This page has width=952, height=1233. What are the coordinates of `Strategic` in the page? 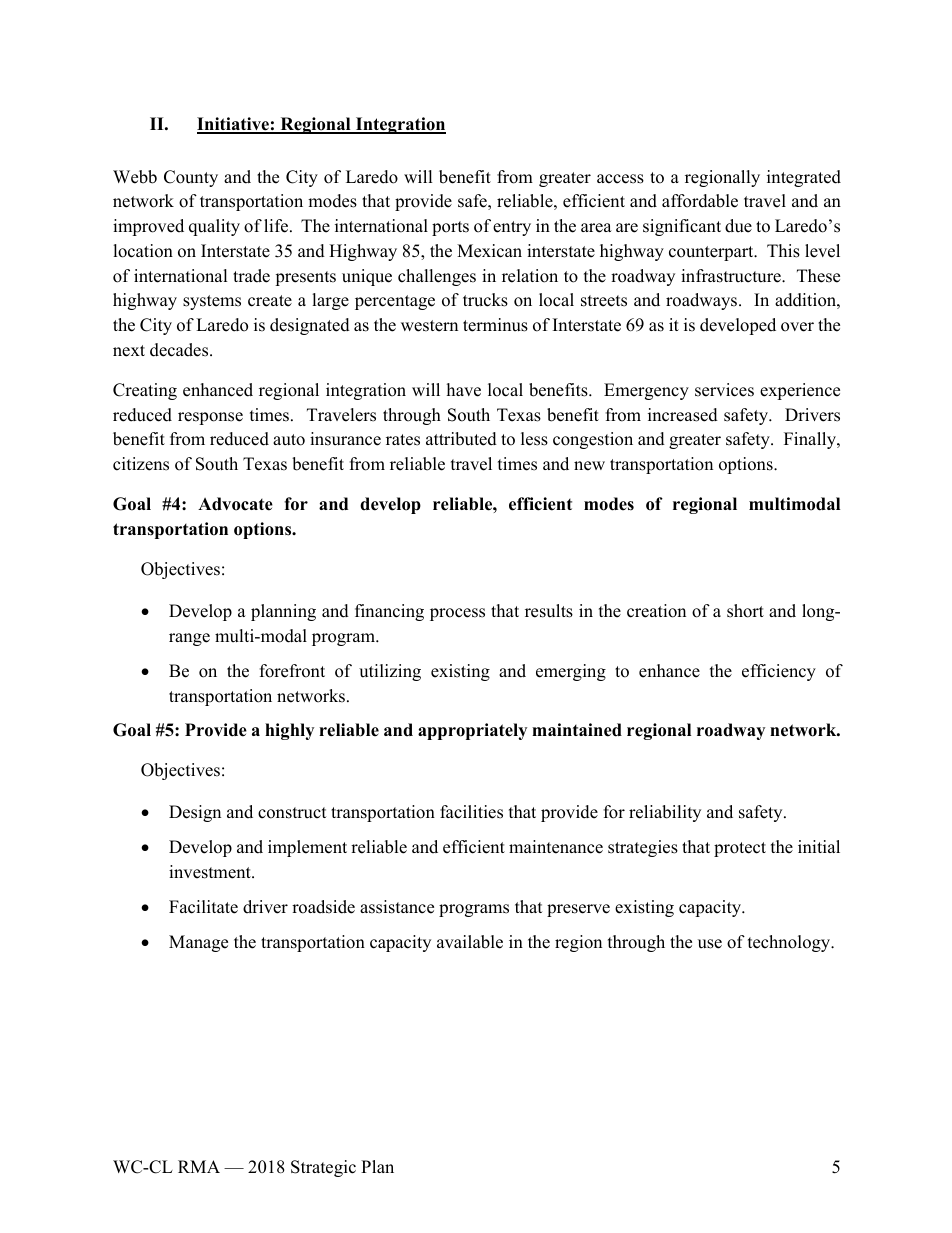 It's located at (323, 1168).
